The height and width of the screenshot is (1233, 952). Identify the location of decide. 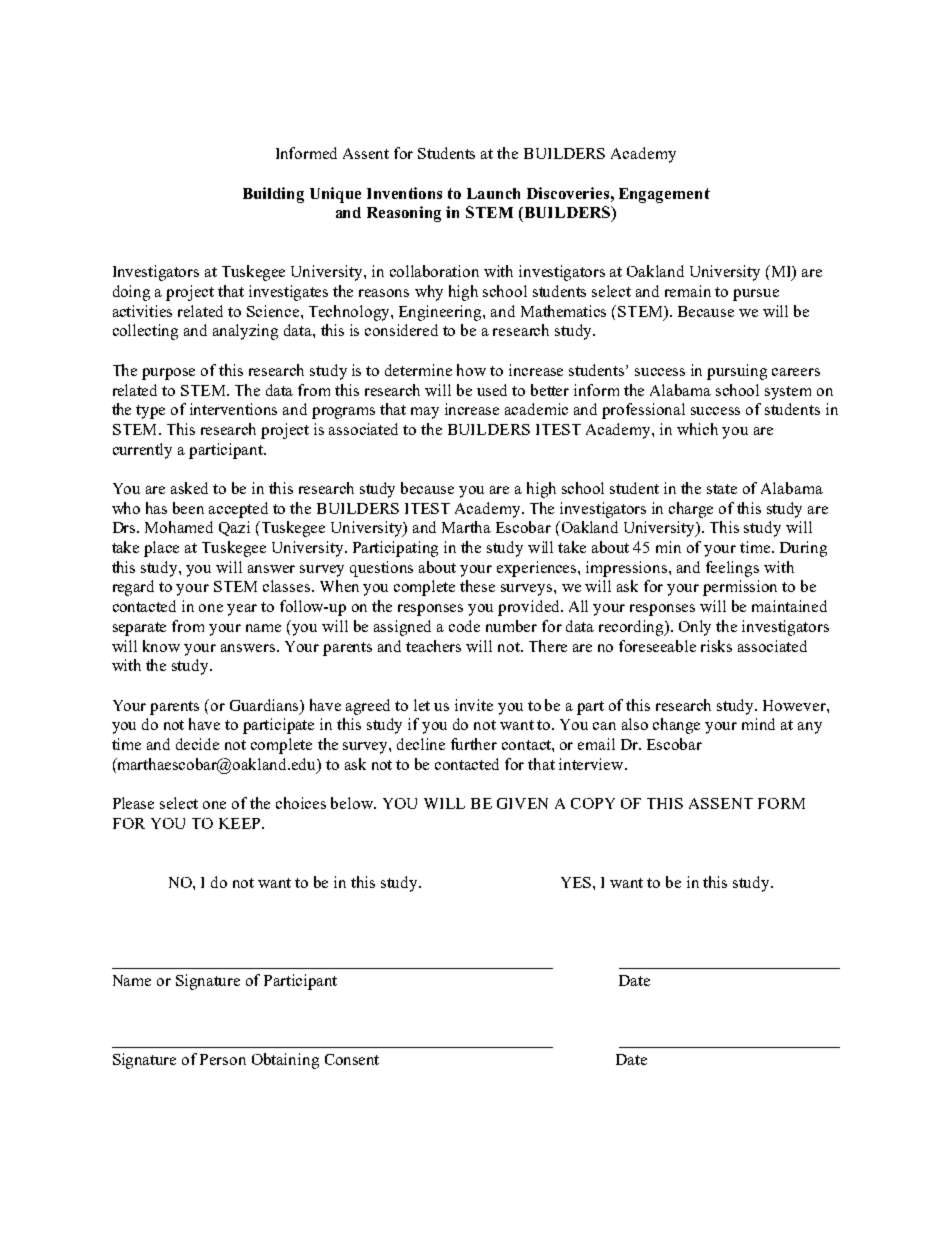
(197, 744).
